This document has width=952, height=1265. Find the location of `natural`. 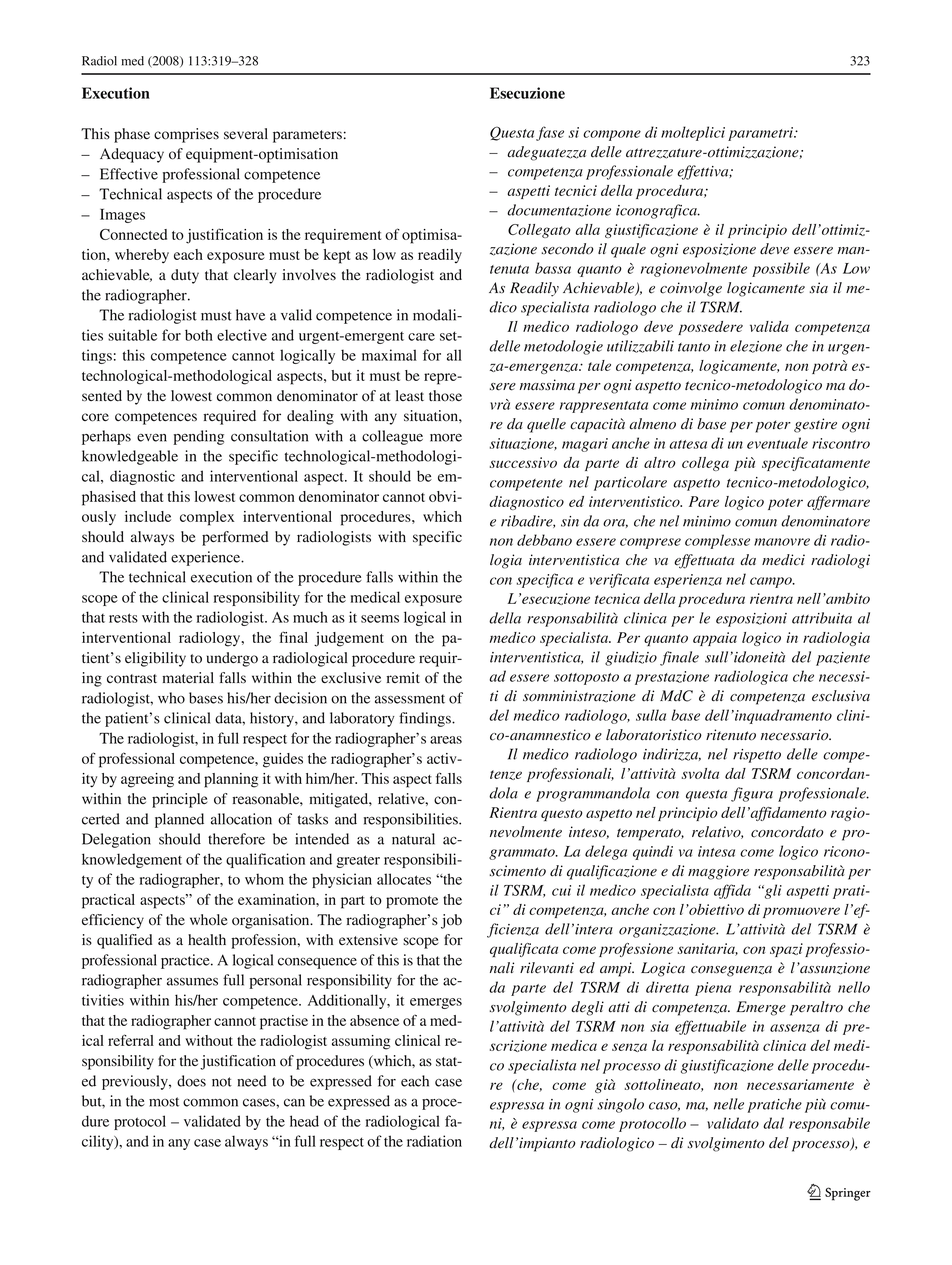

natural is located at coordinates (413, 839).
